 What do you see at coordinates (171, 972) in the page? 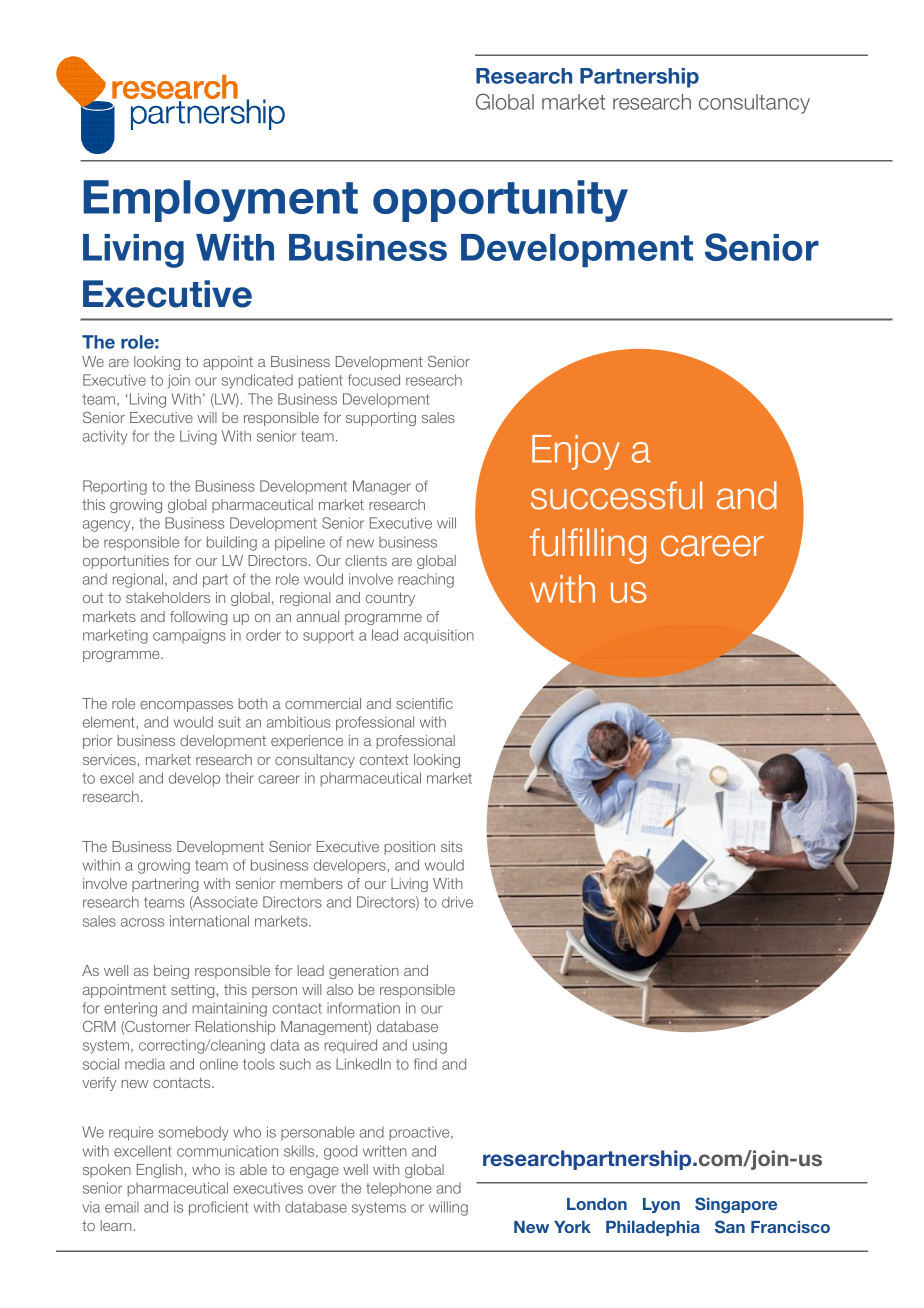
I see `being` at bounding box center [171, 972].
